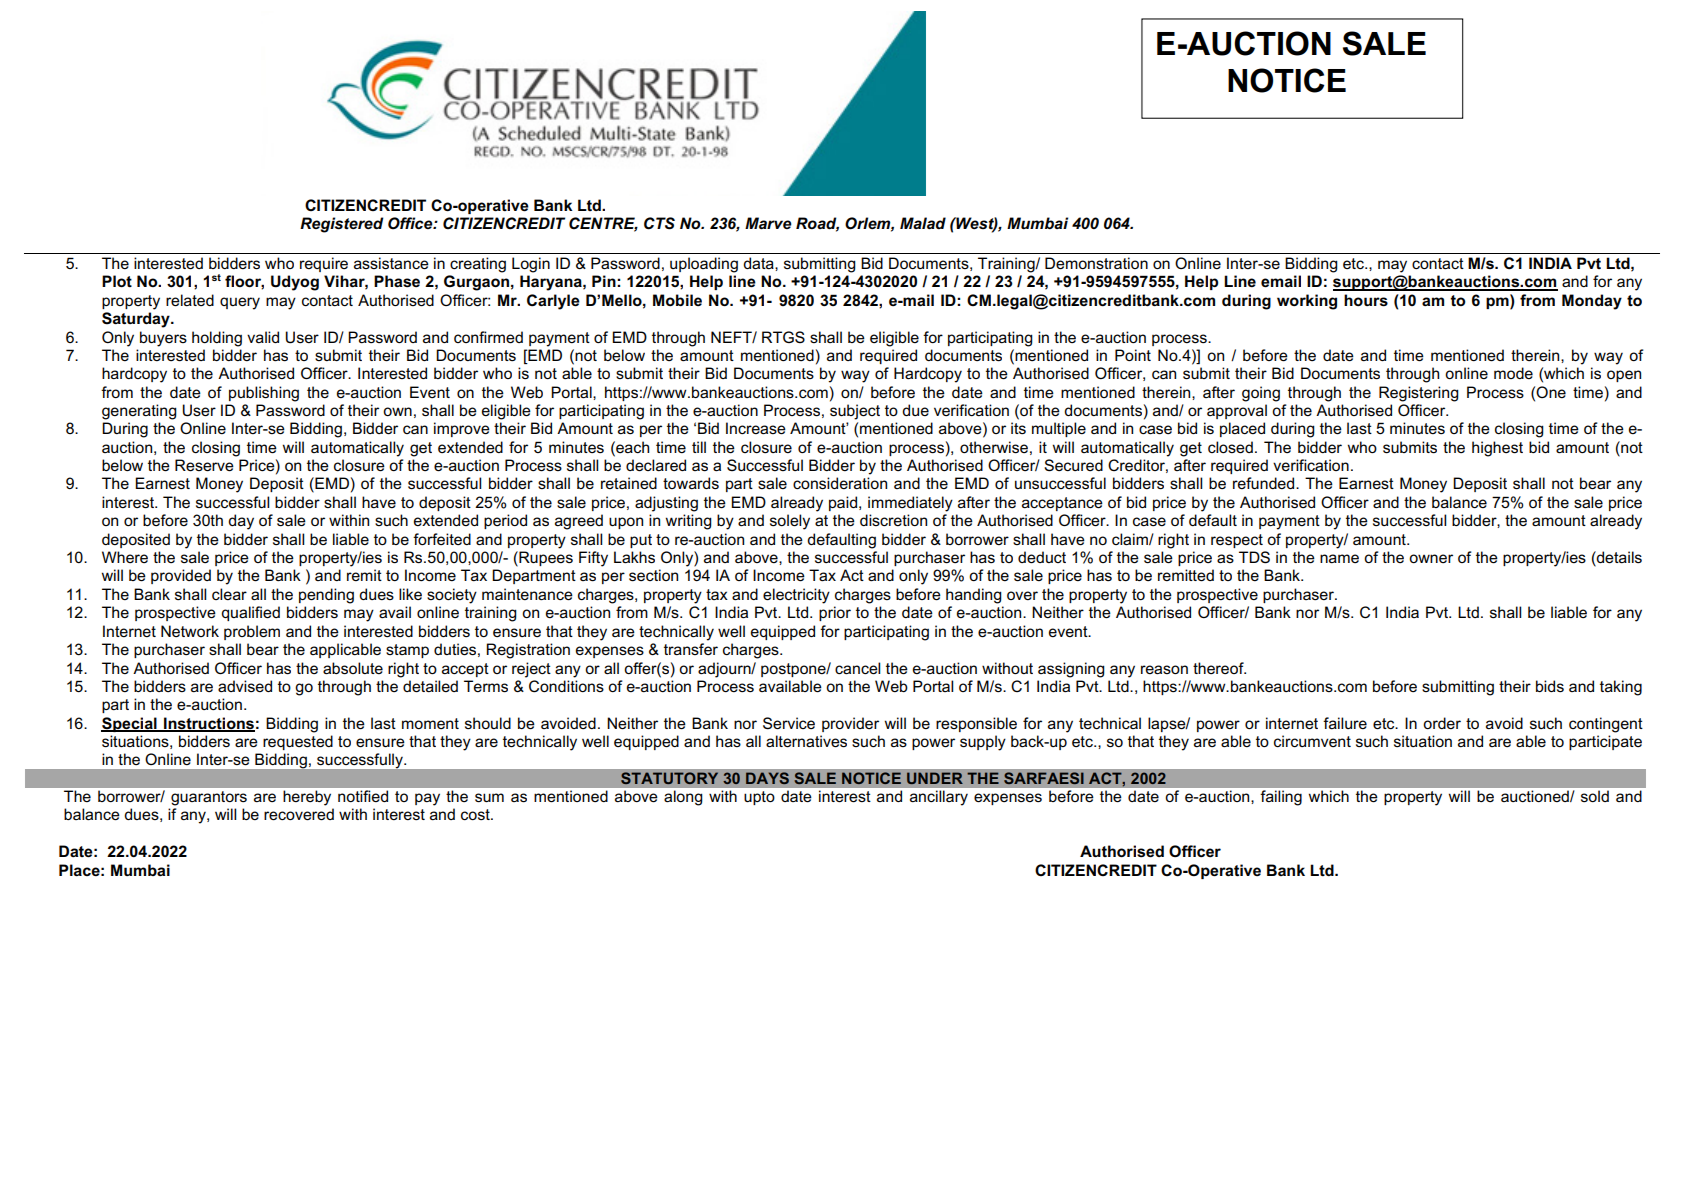  I want to click on notified, so click(363, 796).
